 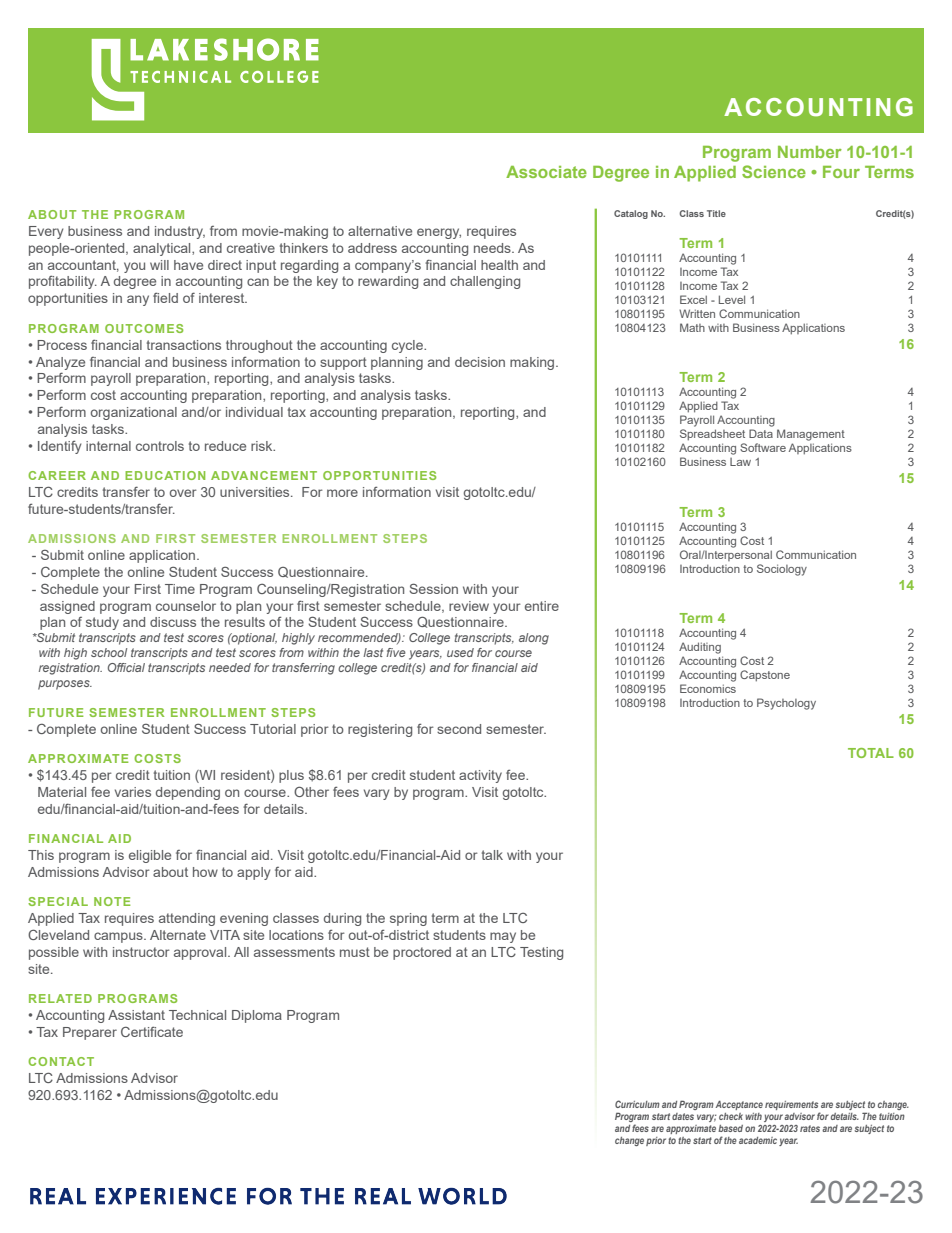 I want to click on transactions, so click(x=184, y=345).
